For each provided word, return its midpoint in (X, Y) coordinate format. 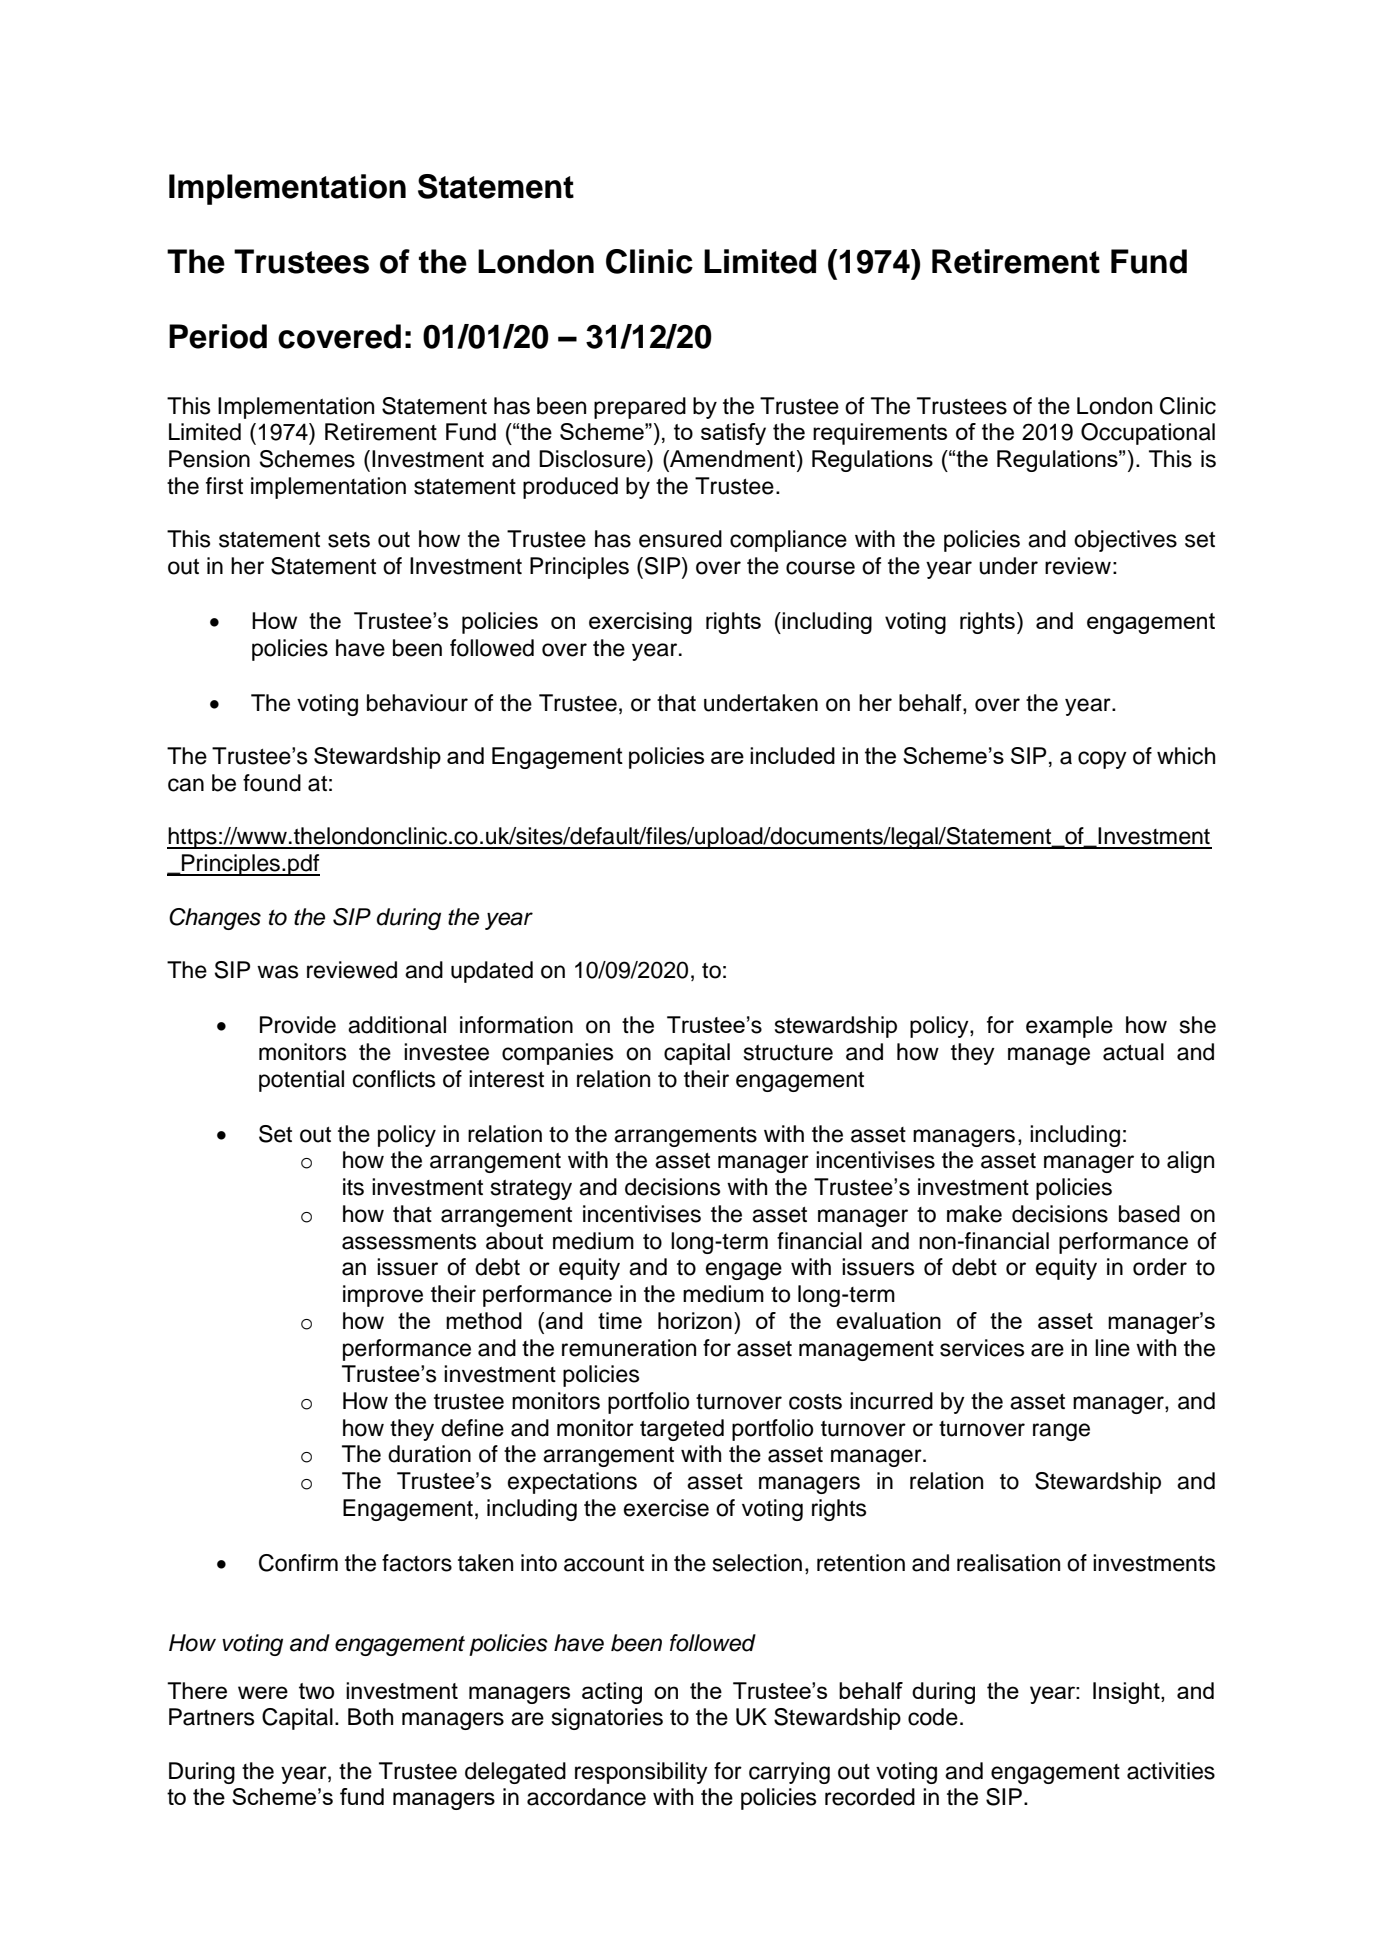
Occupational (1148, 434)
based (1149, 1214)
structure (788, 1053)
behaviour (417, 703)
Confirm (298, 1563)
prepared (640, 408)
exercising (640, 623)
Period (218, 336)
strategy (531, 1190)
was (277, 972)
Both (370, 1717)
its (353, 1187)
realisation (1008, 1563)
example (1069, 1027)
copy (1102, 760)
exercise (666, 1508)
